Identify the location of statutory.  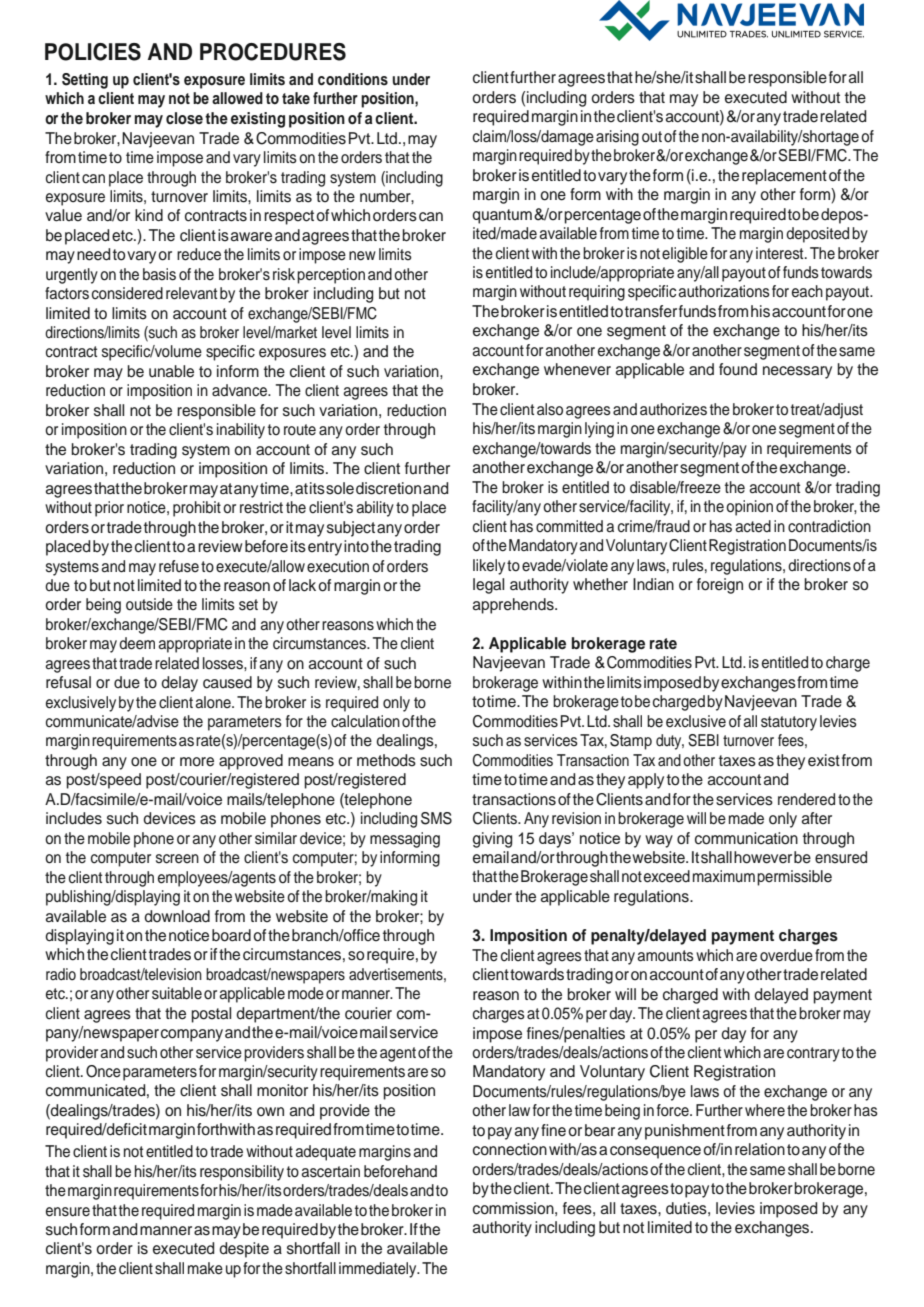
(789, 723).
